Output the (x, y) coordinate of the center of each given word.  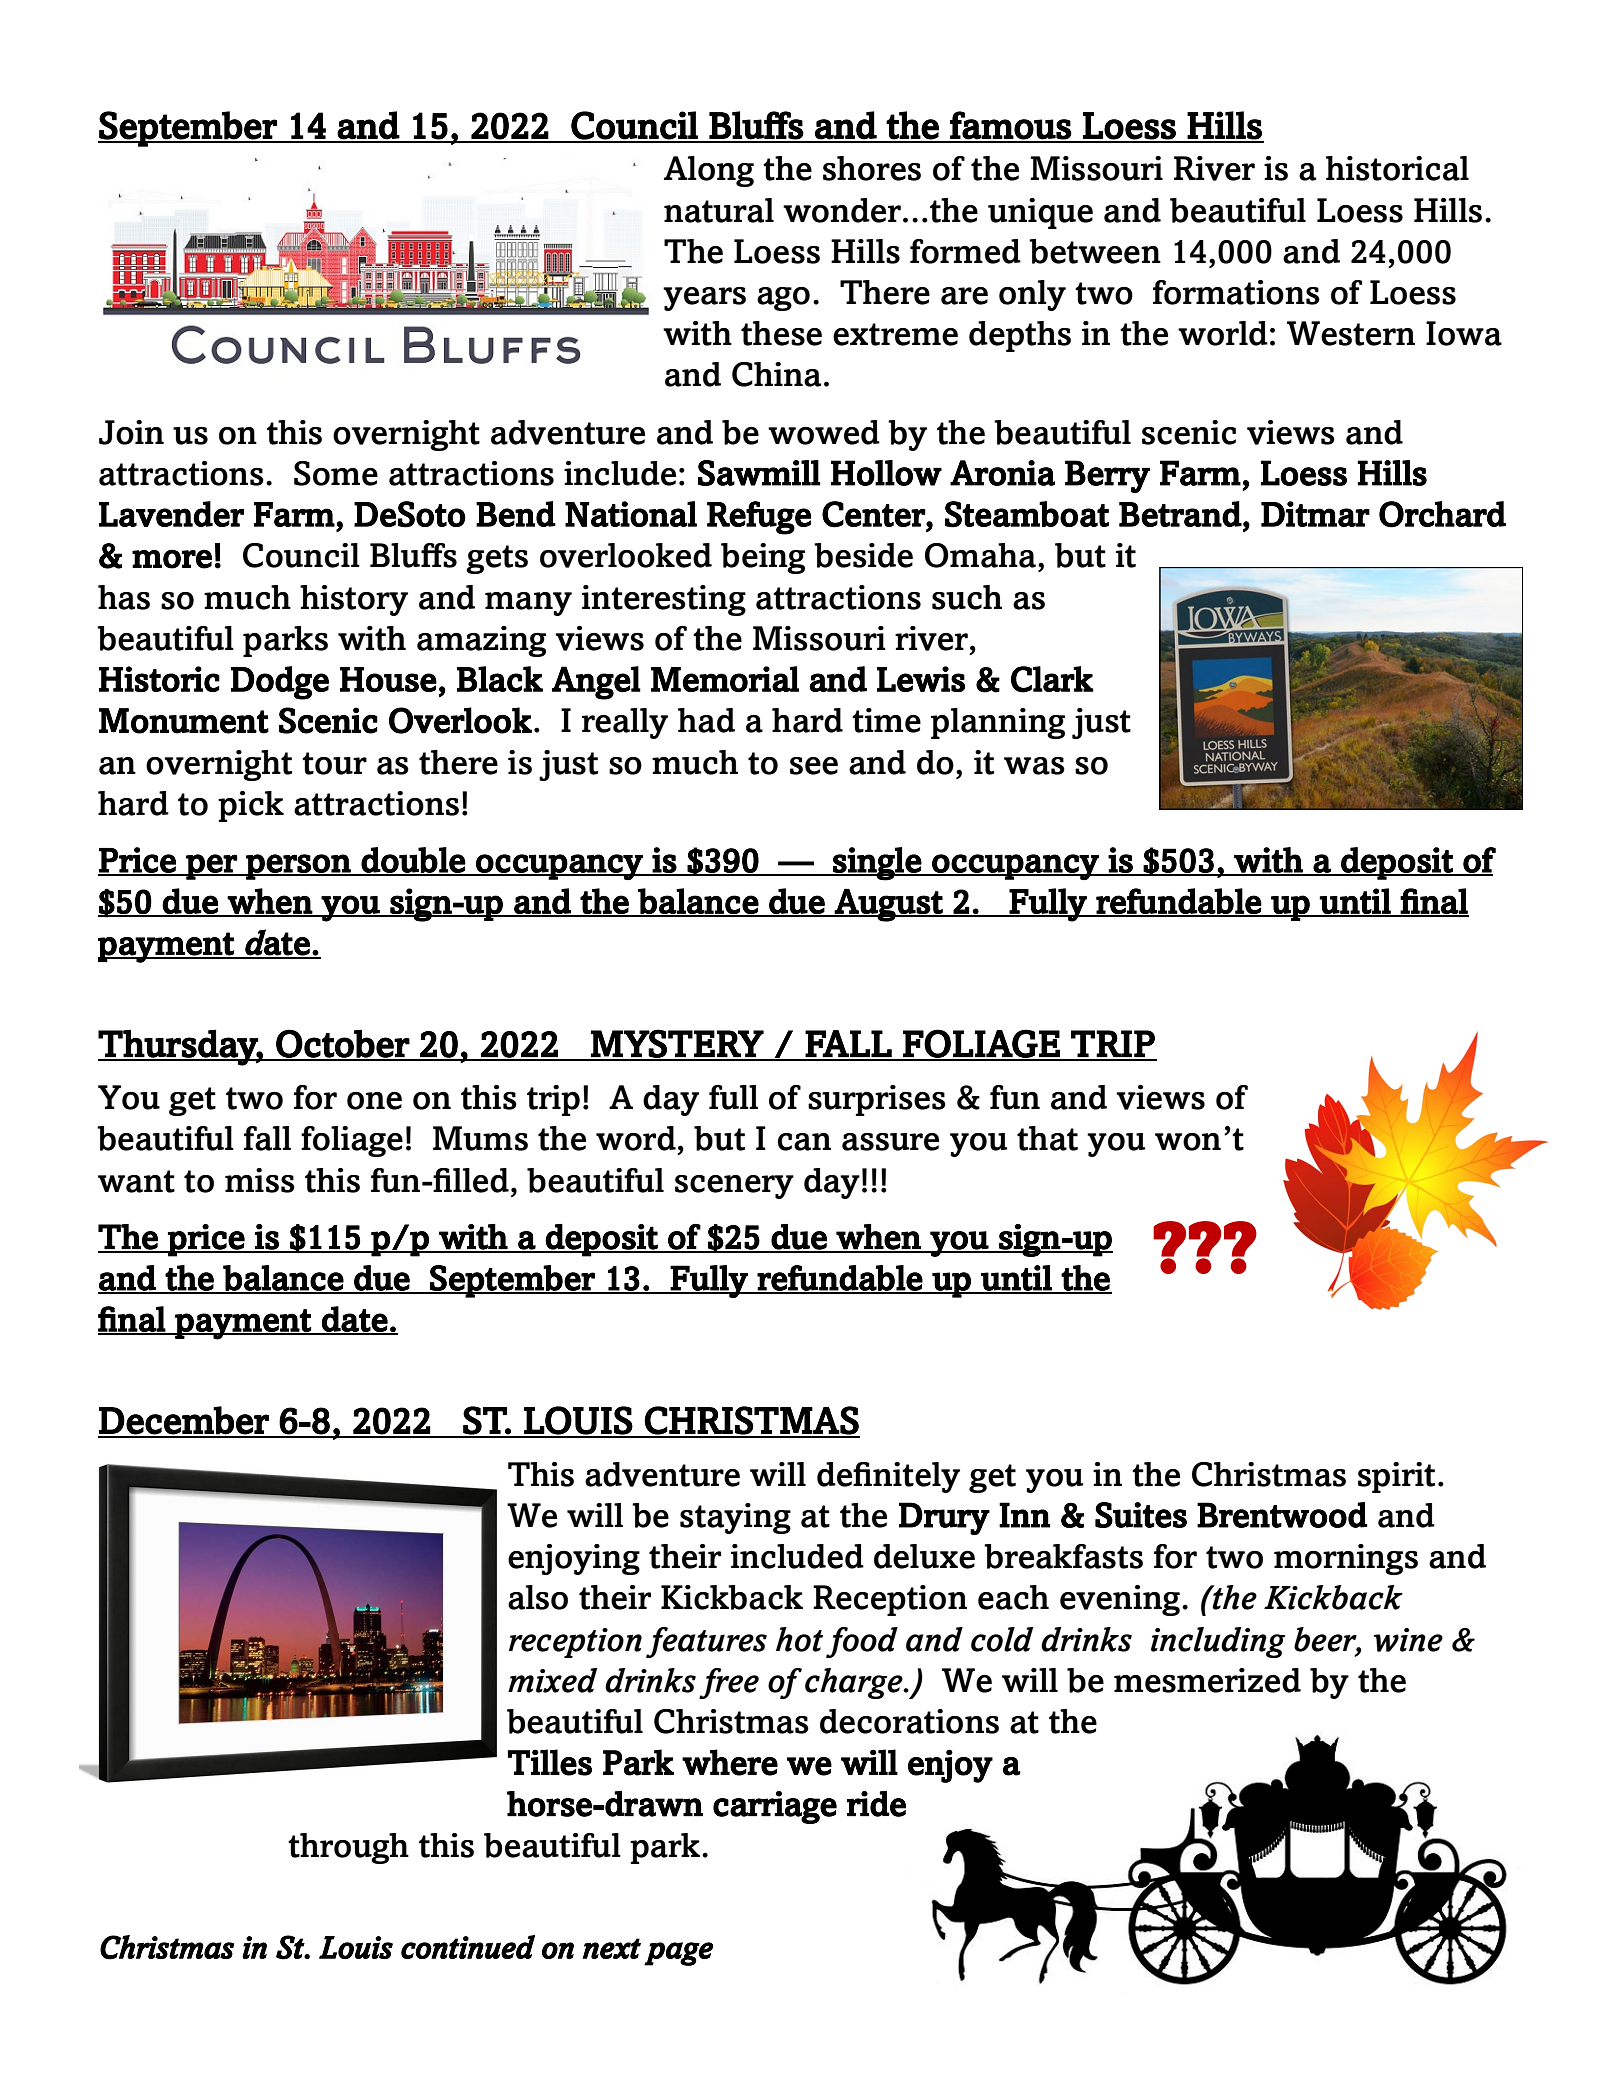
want (136, 1181)
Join (131, 432)
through (348, 1848)
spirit (1396, 1477)
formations (1236, 292)
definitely (888, 1477)
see (814, 766)
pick (251, 806)
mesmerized (1207, 1680)
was (1034, 766)
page (678, 1954)
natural (719, 210)
